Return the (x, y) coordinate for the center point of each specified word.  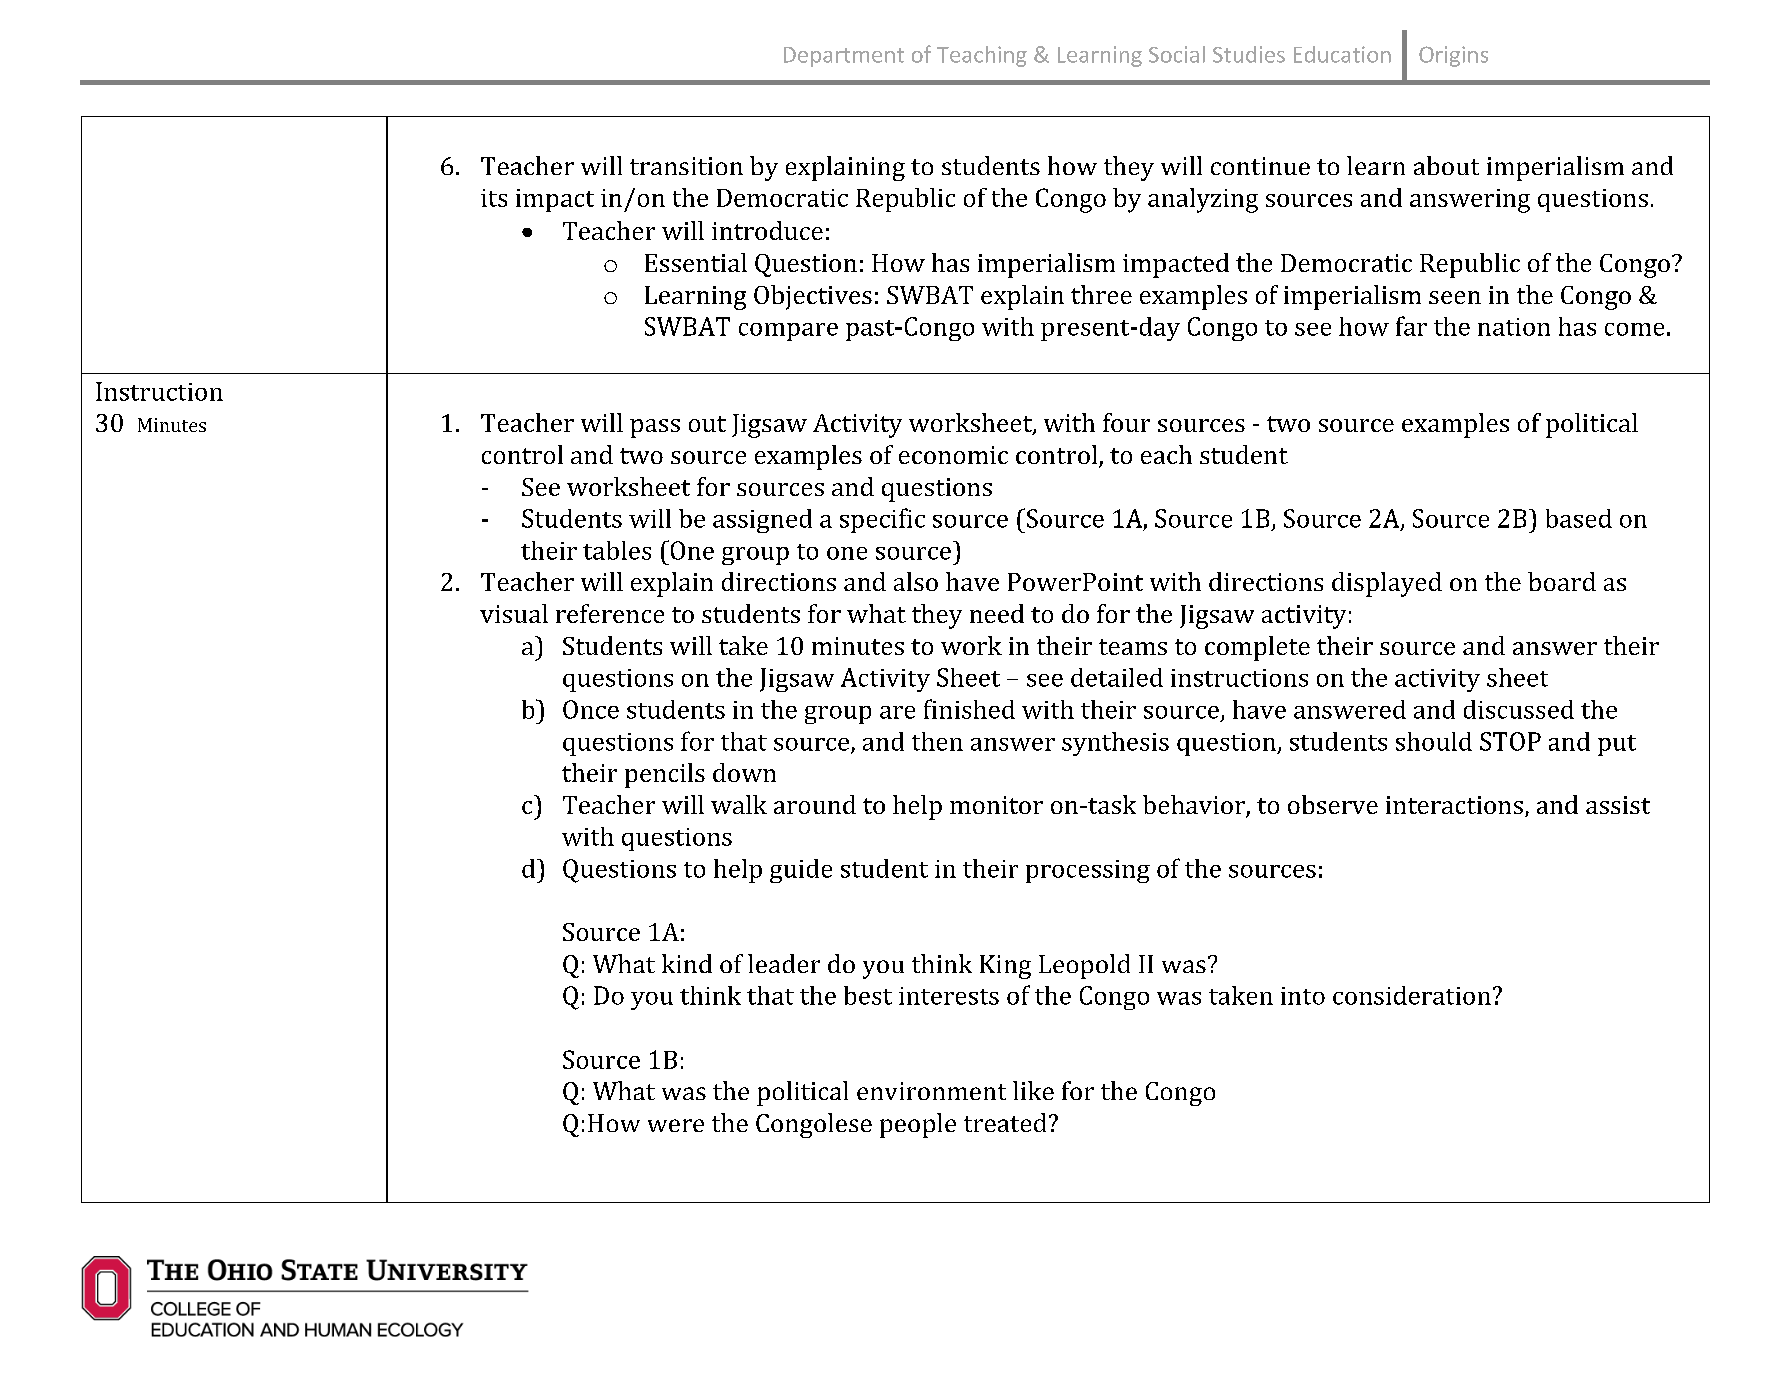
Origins (1453, 56)
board (1562, 581)
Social (1177, 54)
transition (686, 166)
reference (610, 613)
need (997, 613)
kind (687, 963)
